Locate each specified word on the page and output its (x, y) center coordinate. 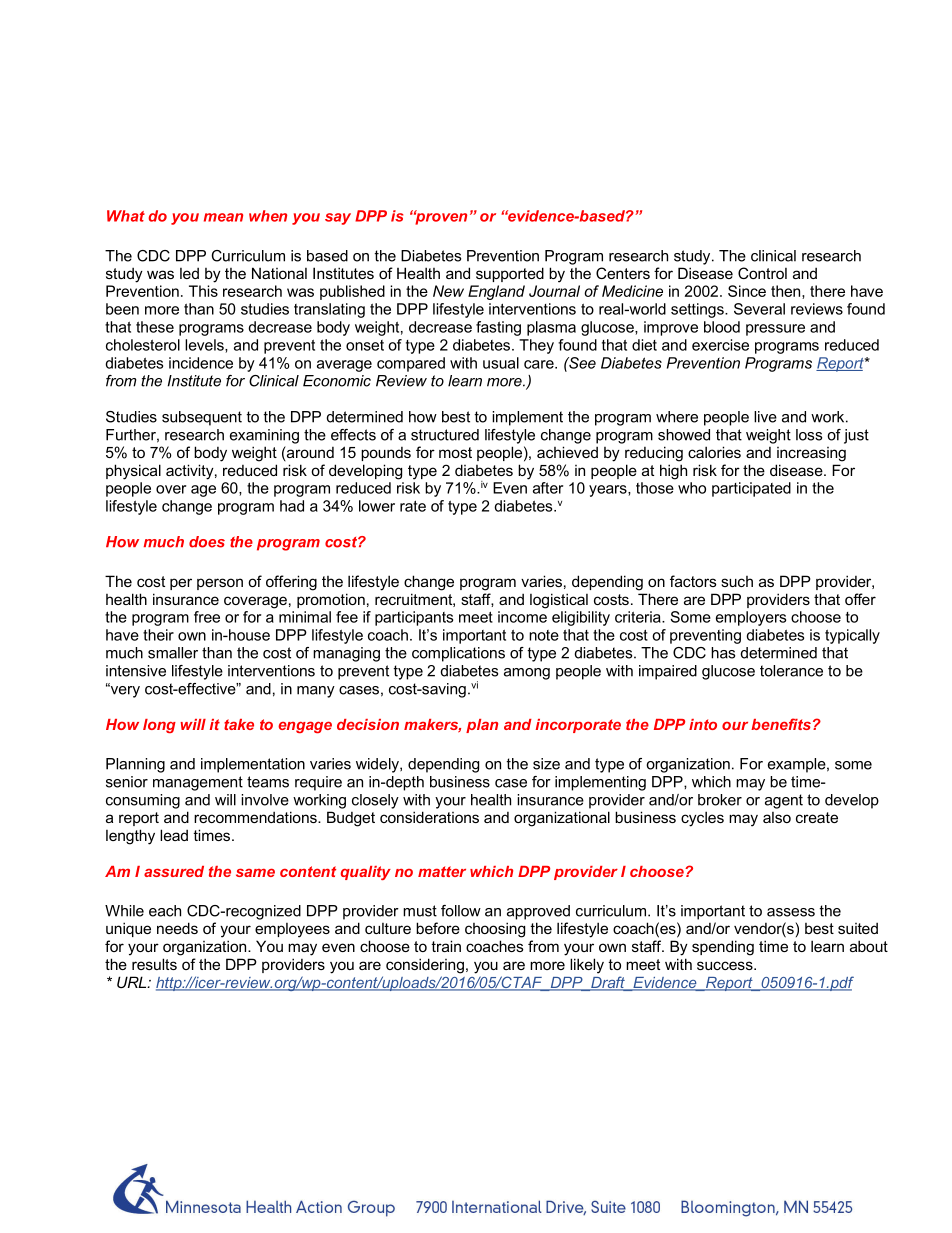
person (220, 584)
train (446, 946)
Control (762, 273)
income (522, 617)
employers (751, 618)
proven (440, 218)
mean (223, 217)
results (154, 964)
